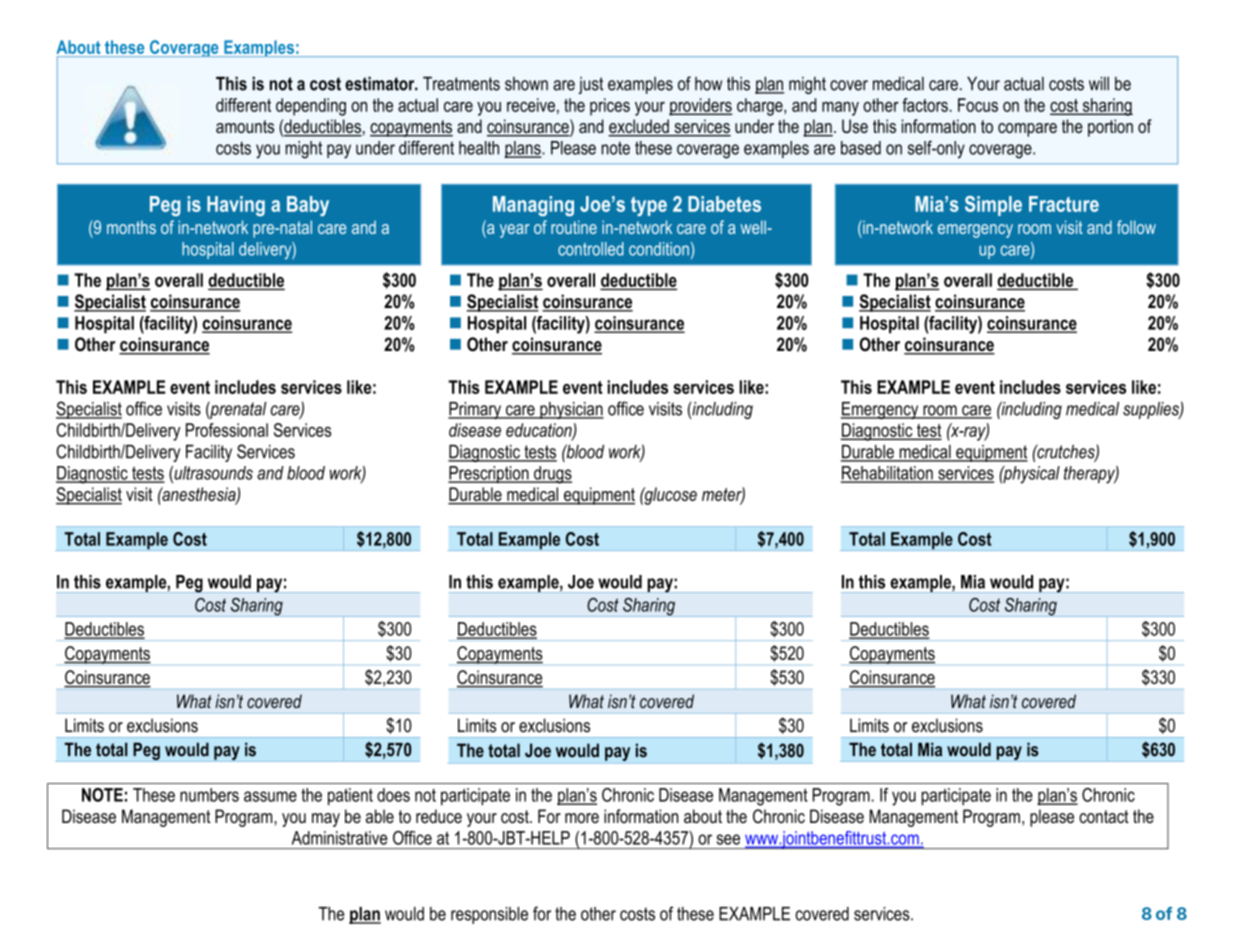  I want to click on follow, so click(1136, 227).
